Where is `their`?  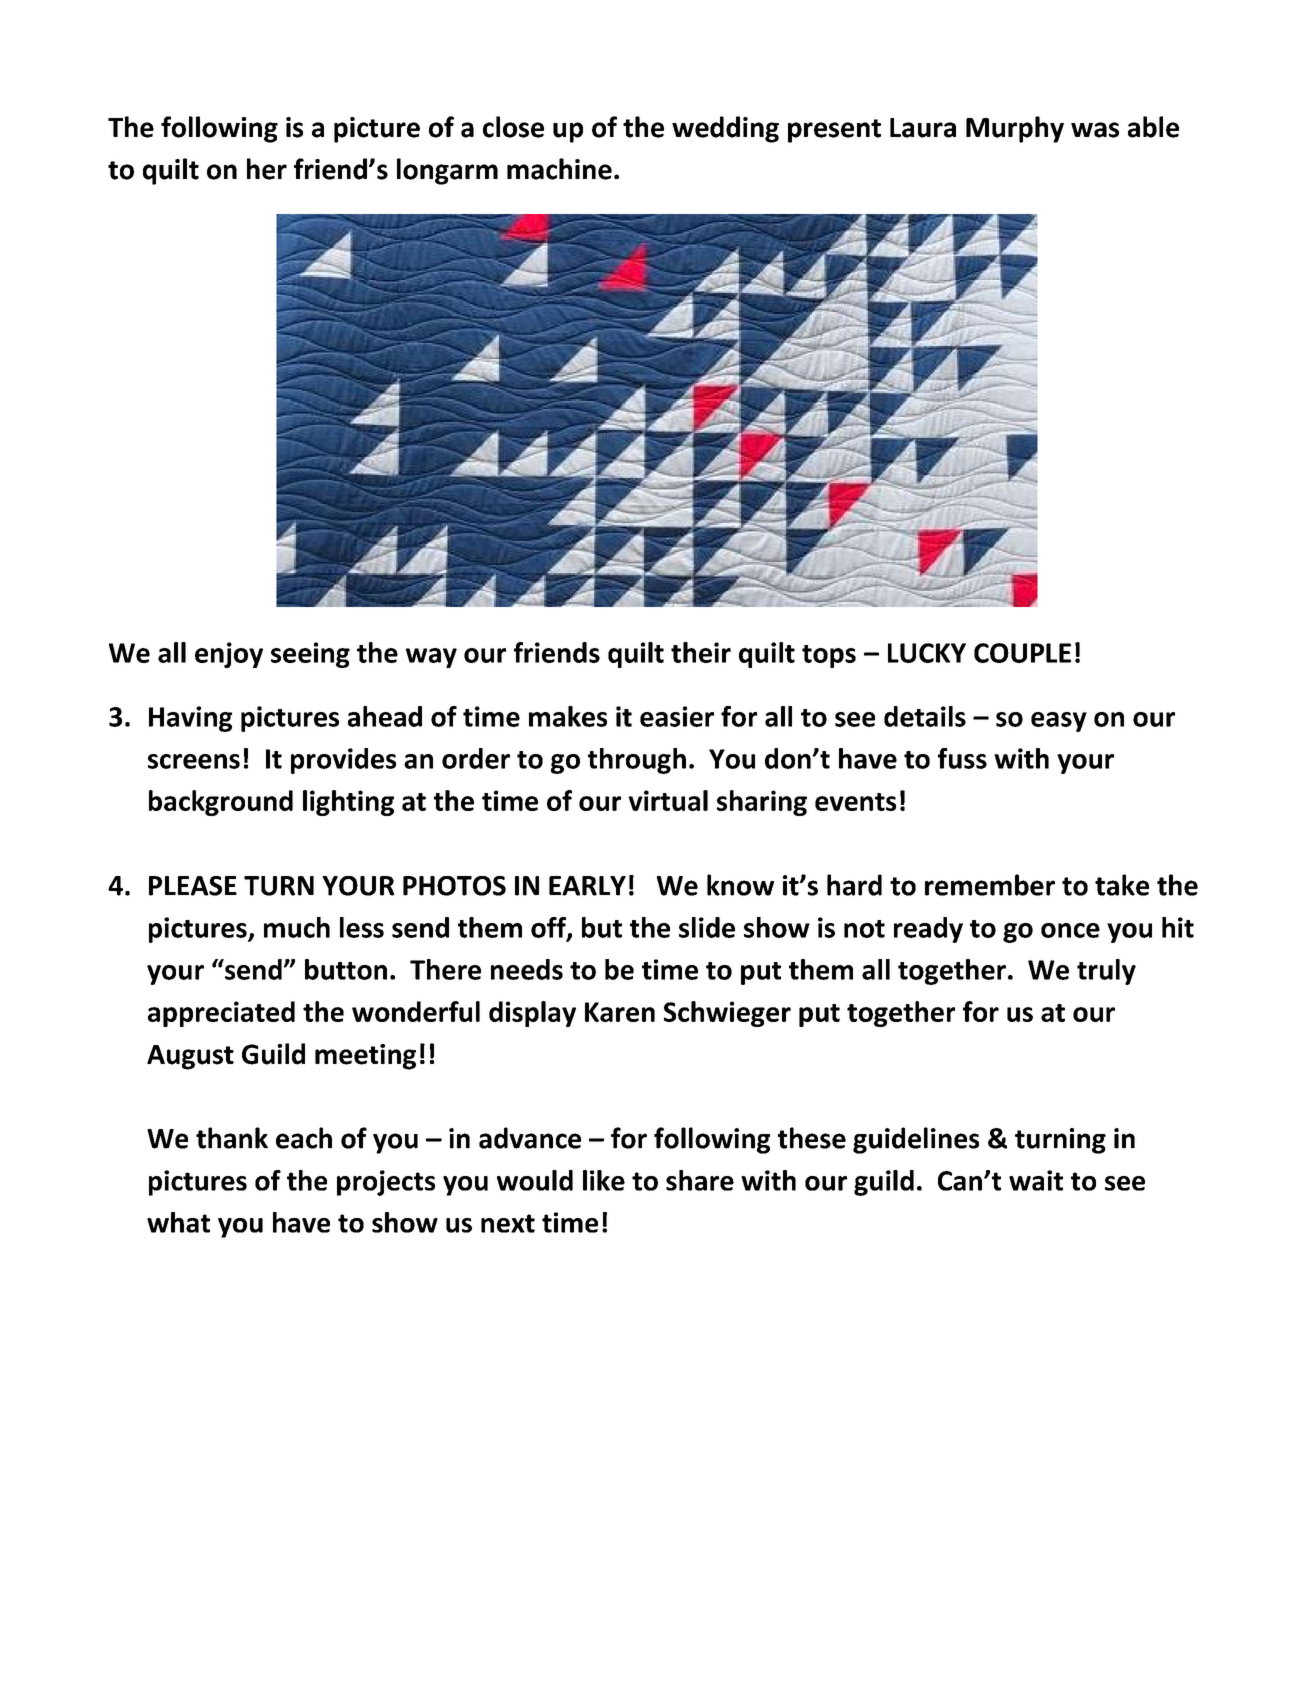
their is located at coordinates (701, 652).
